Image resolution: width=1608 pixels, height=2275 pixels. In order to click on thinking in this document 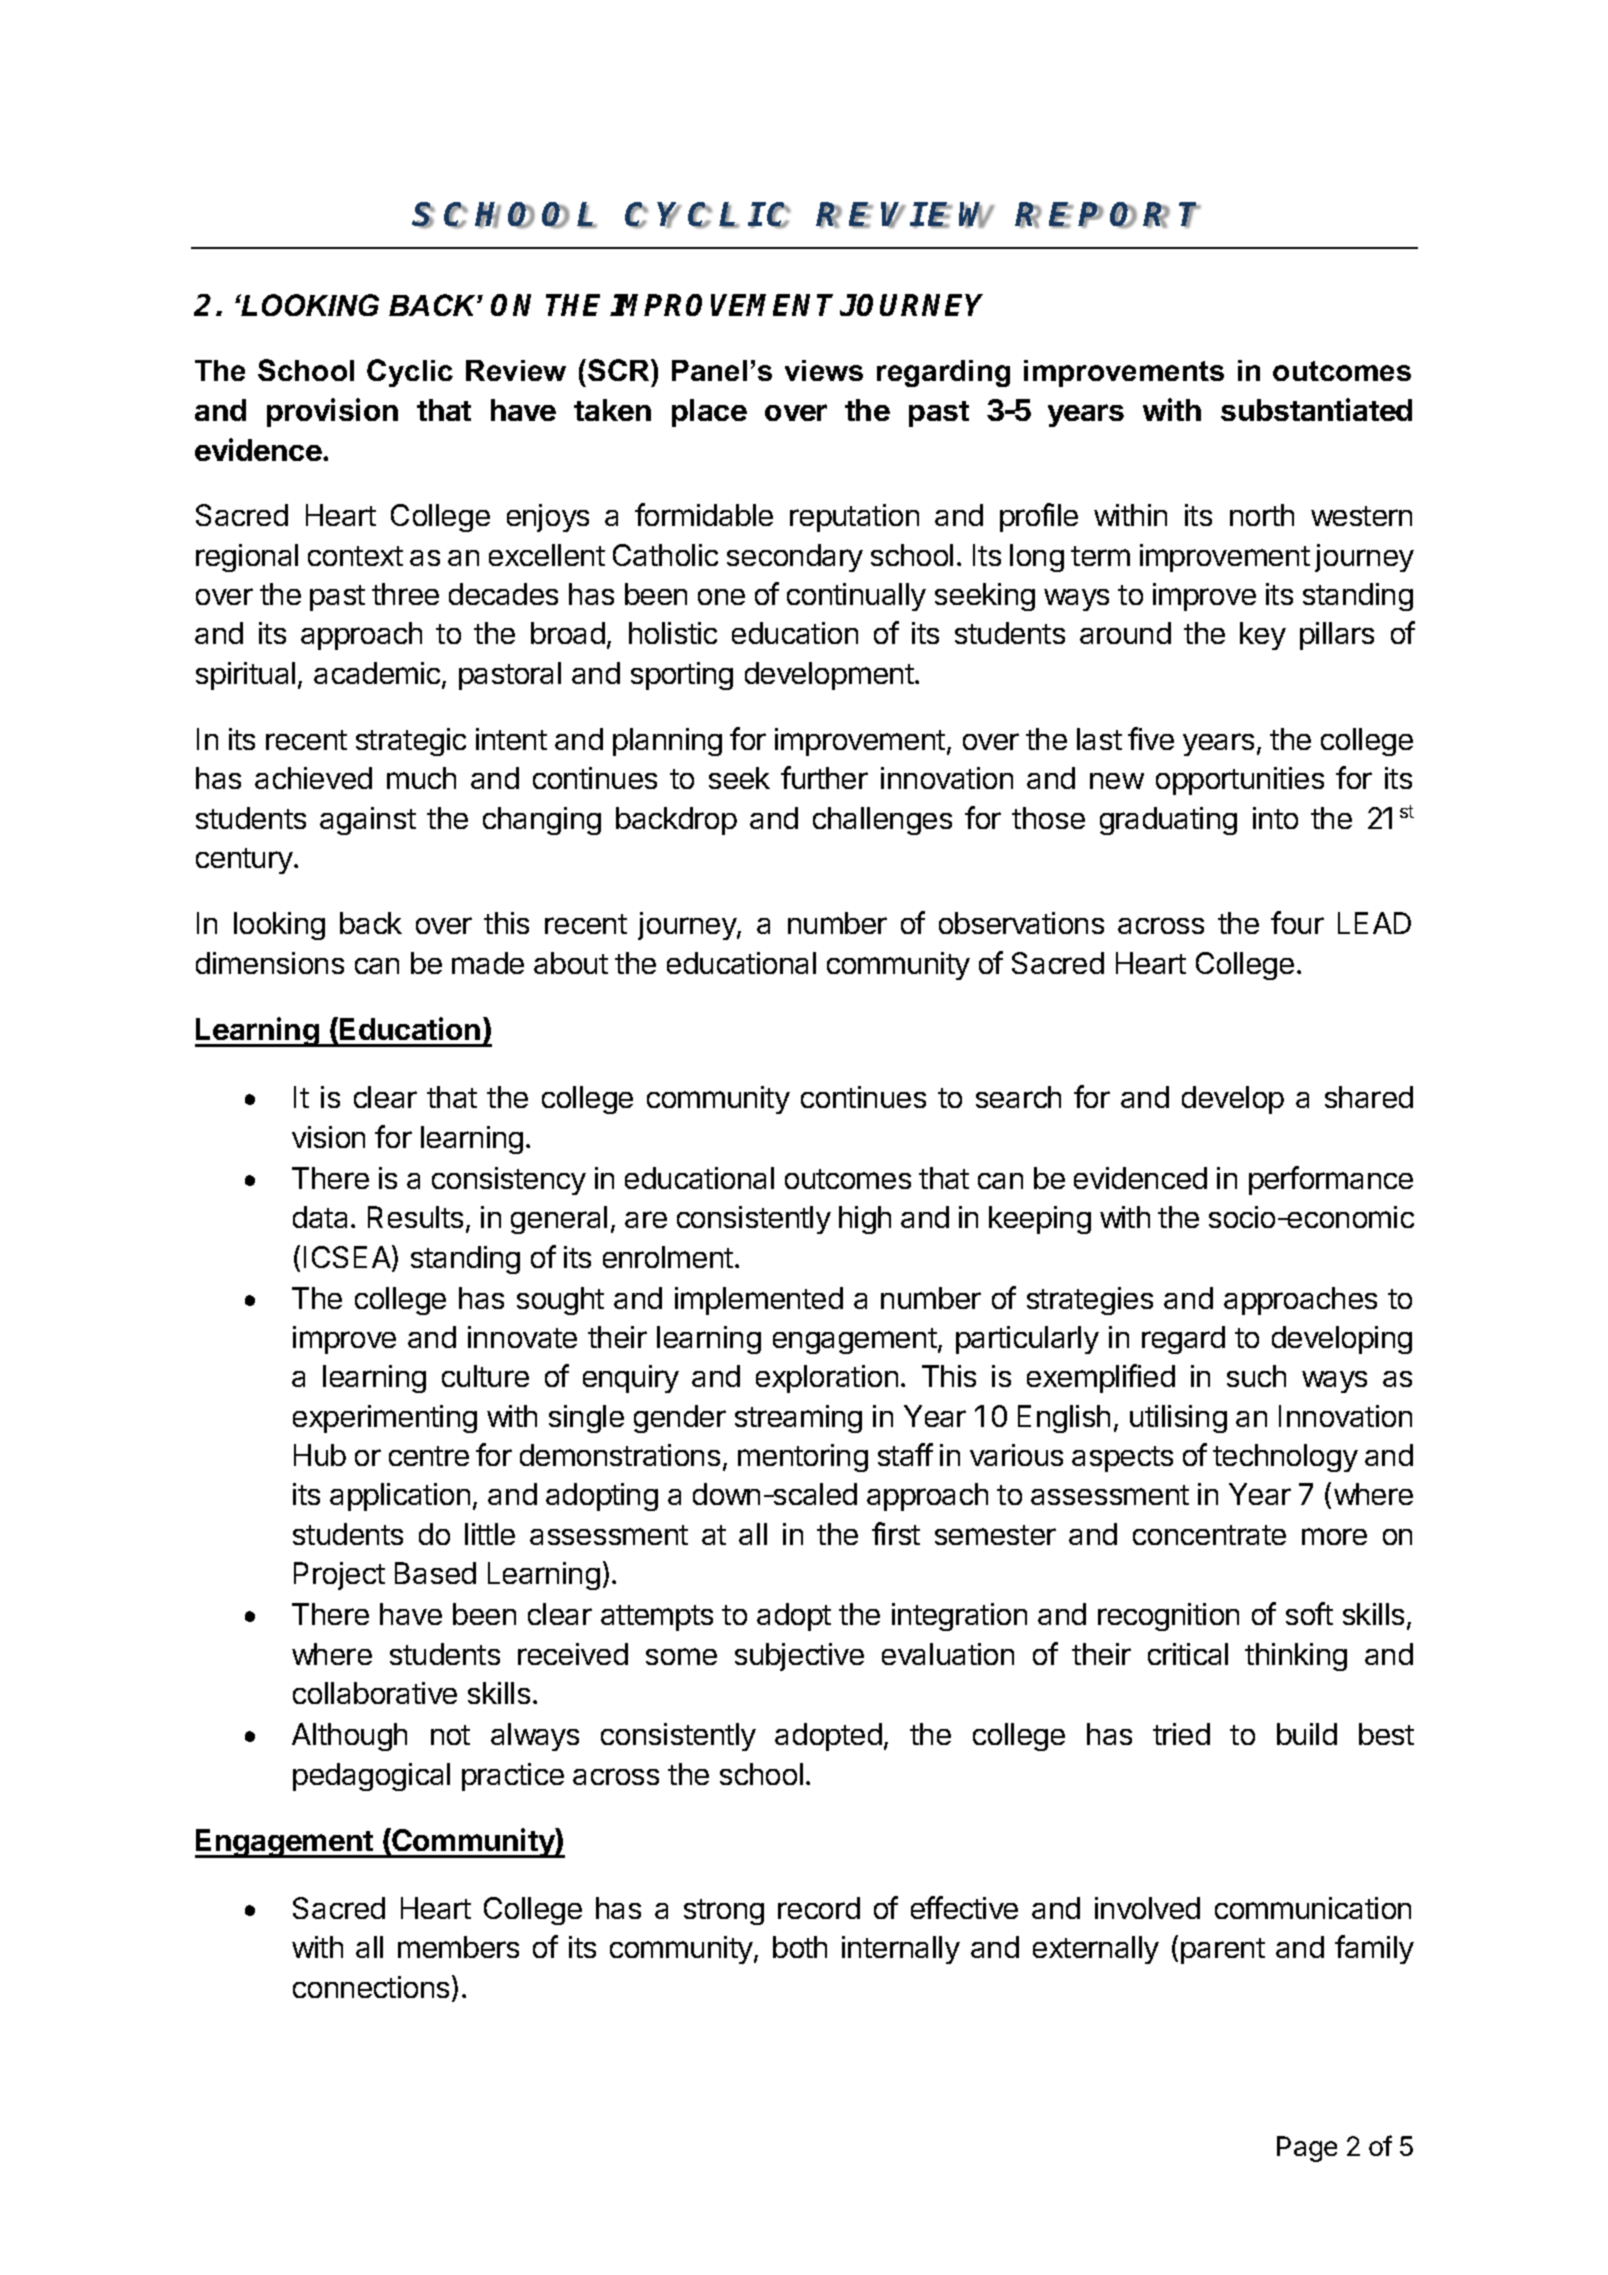, I will do `click(1296, 1657)`.
